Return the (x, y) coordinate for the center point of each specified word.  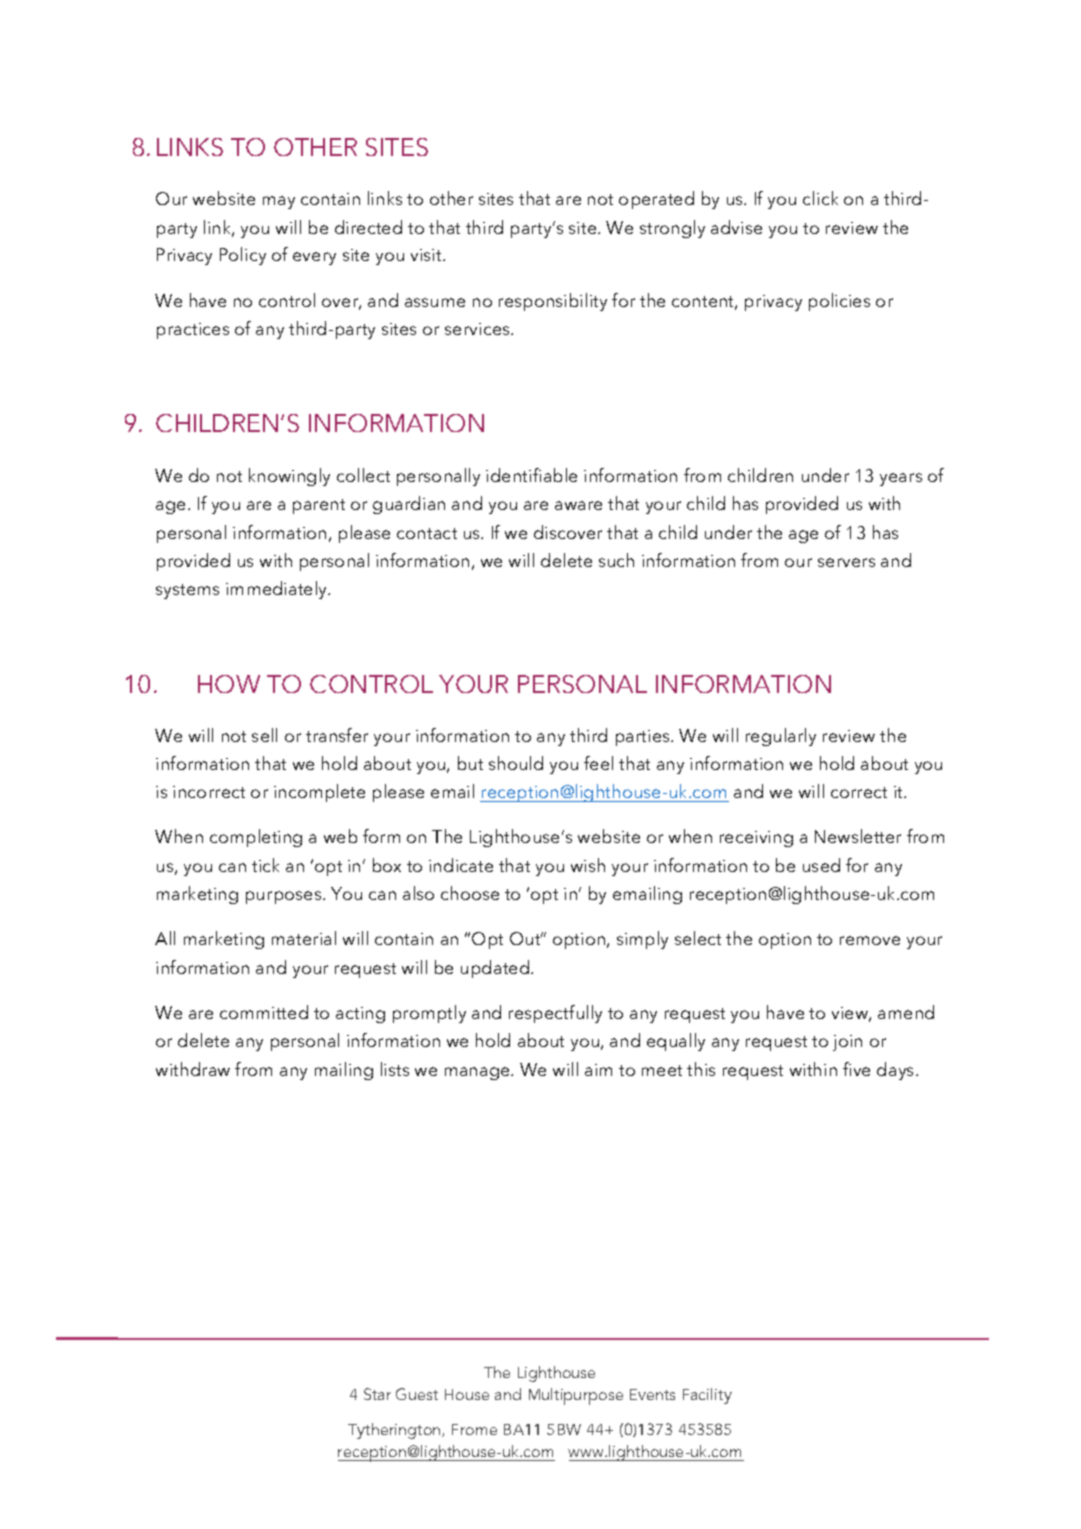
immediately (278, 590)
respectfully (555, 1014)
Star (377, 1394)
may (279, 202)
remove (870, 940)
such (616, 560)
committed (264, 1012)
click (820, 198)
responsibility (553, 302)
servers (846, 562)
